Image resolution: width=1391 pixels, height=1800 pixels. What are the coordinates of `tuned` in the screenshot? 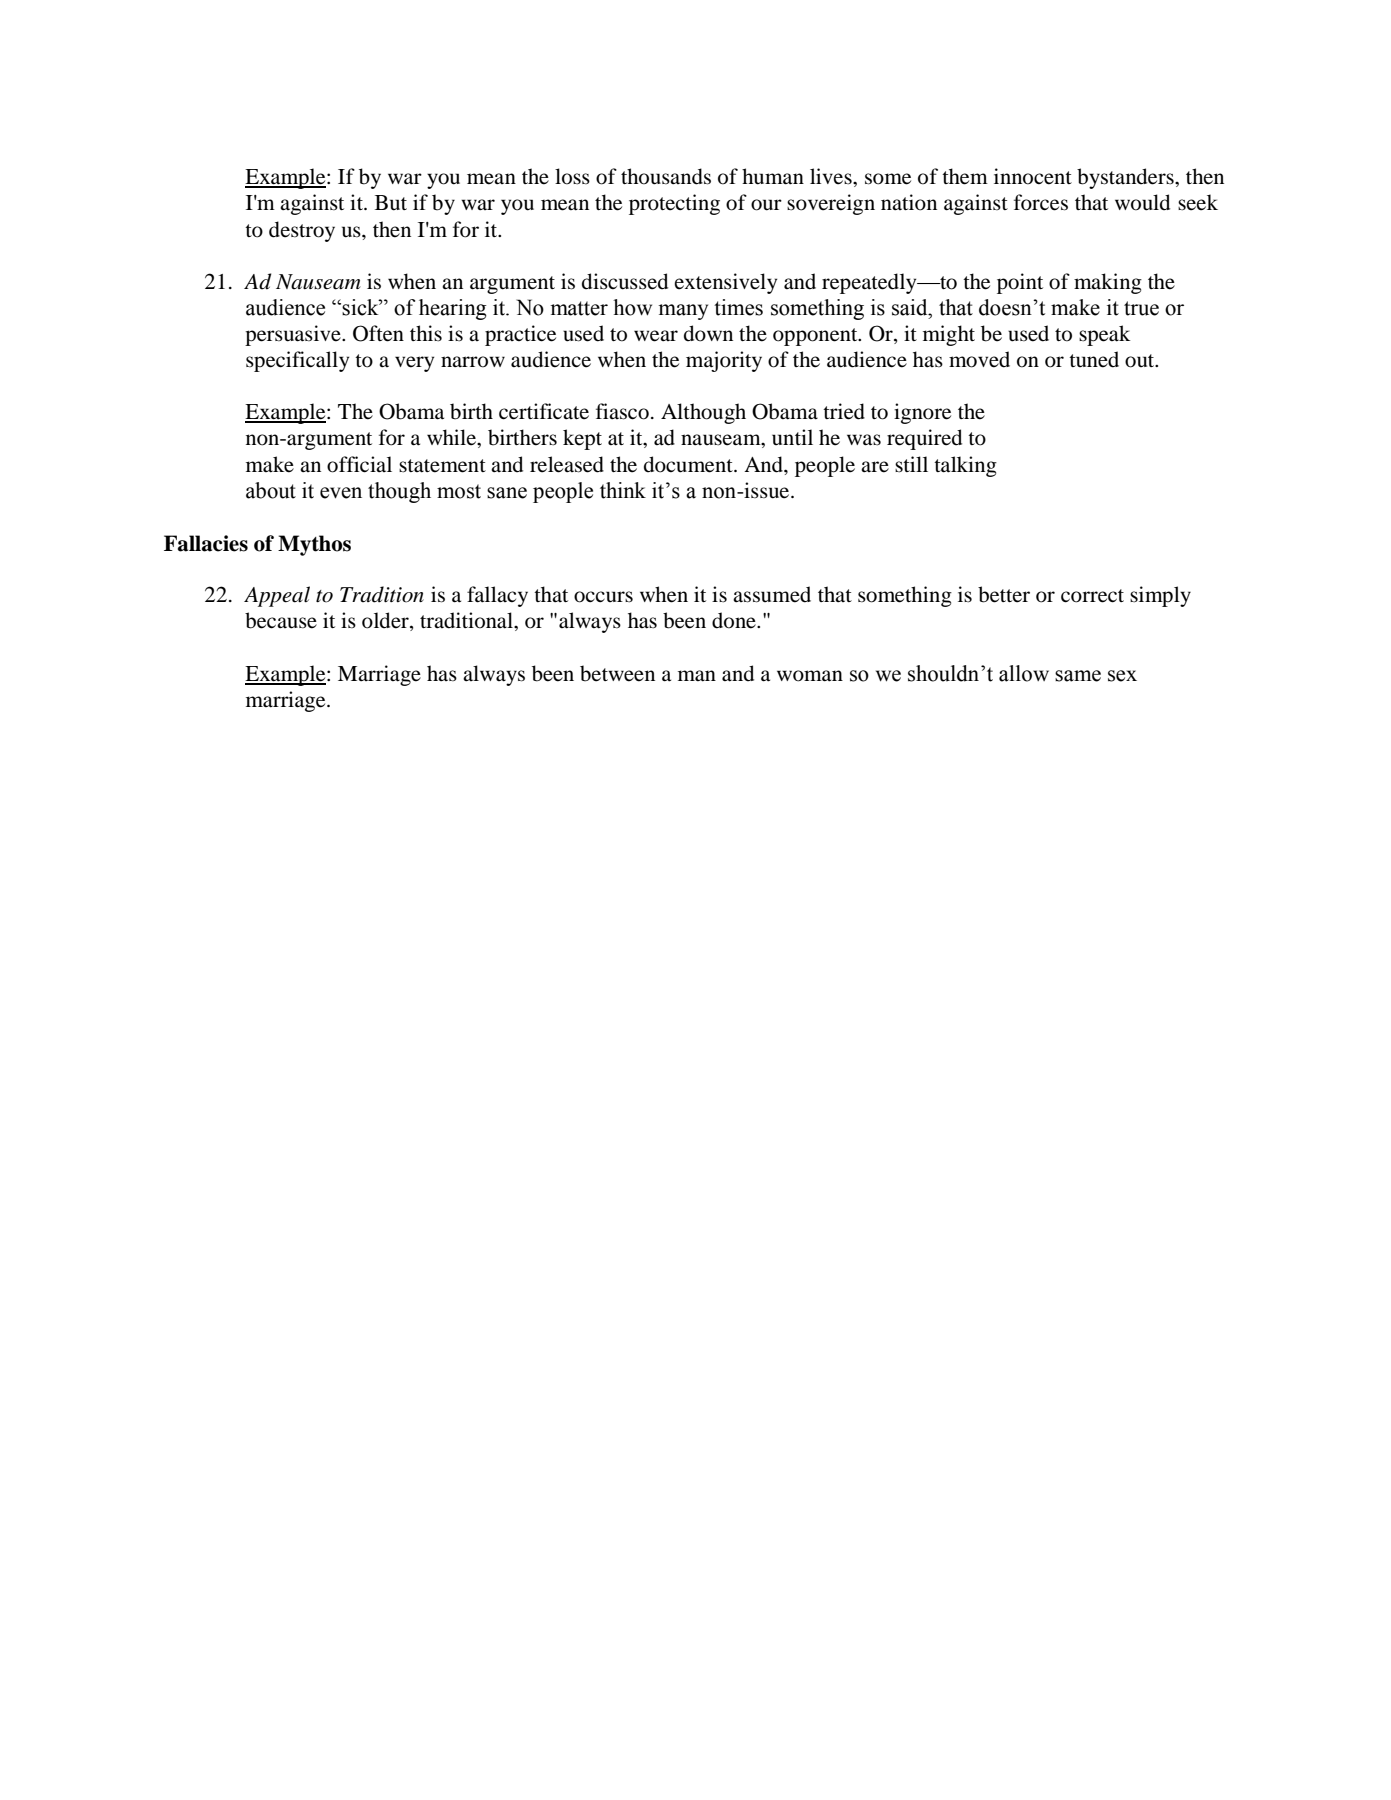 It's located at (1094, 359).
